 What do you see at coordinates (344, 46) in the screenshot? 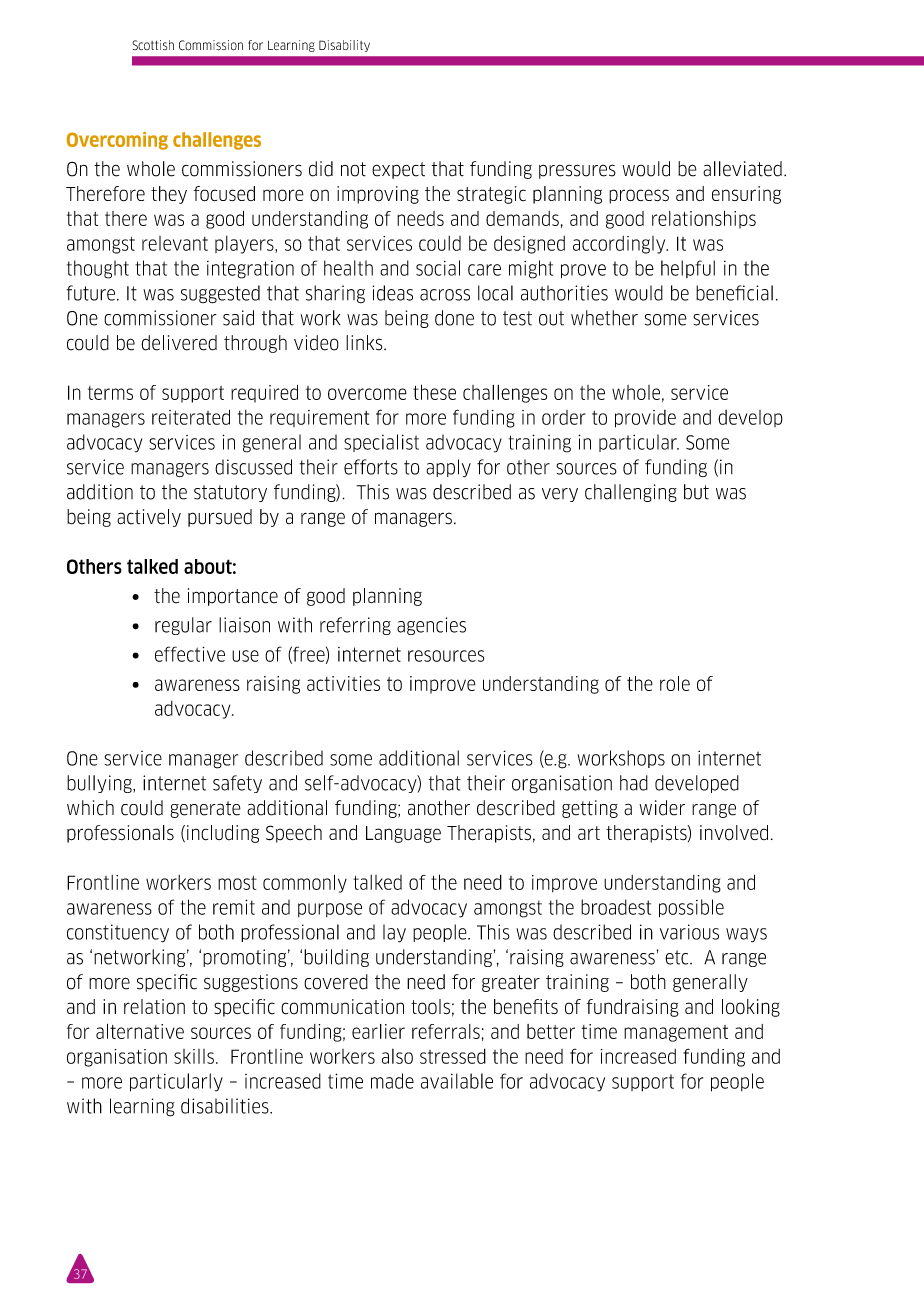
I see `Disability` at bounding box center [344, 46].
